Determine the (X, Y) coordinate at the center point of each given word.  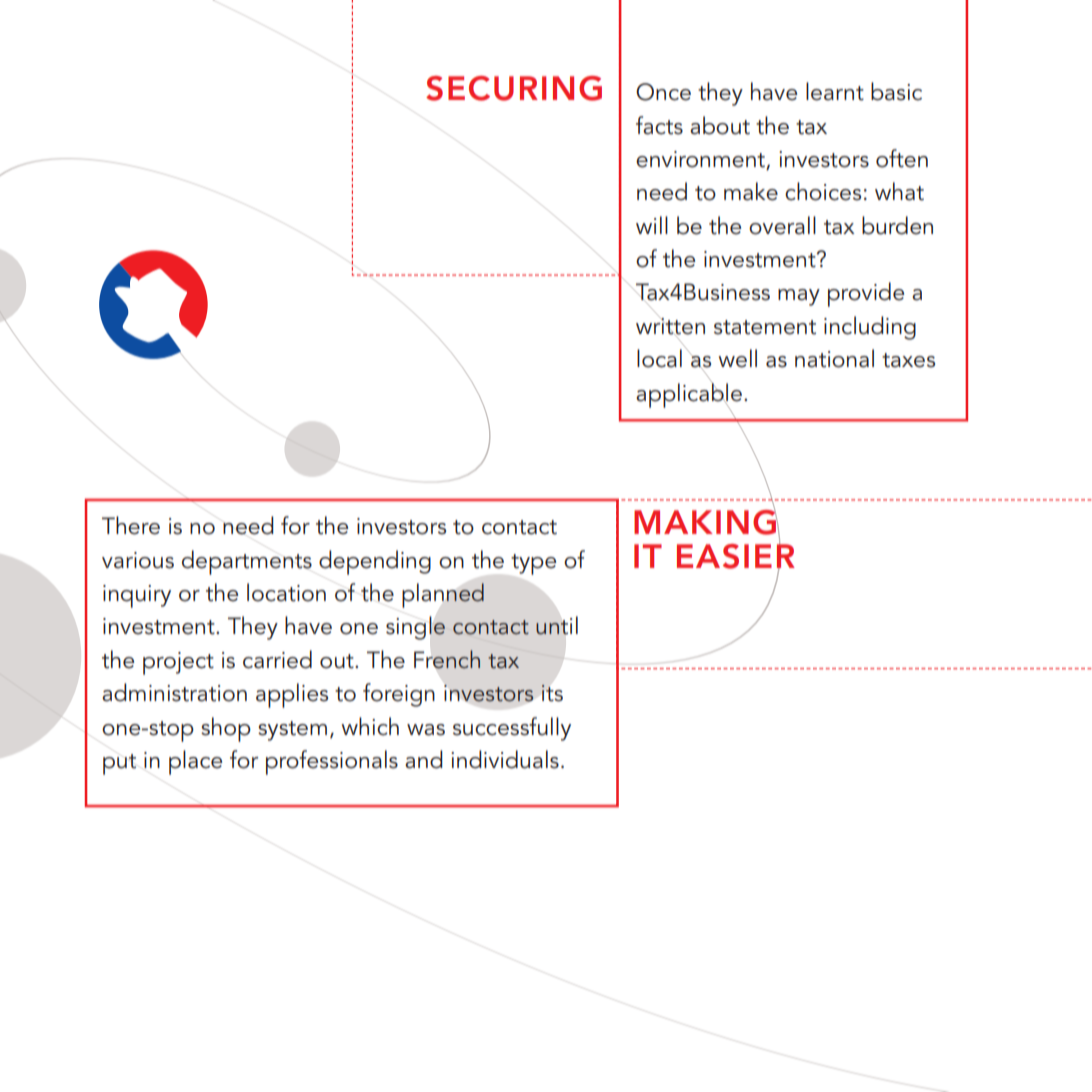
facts (659, 125)
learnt (835, 91)
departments (247, 562)
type (533, 564)
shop (226, 729)
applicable (689, 395)
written (670, 327)
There (131, 525)
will (652, 225)
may (799, 297)
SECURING (514, 88)
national (834, 358)
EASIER (736, 556)
